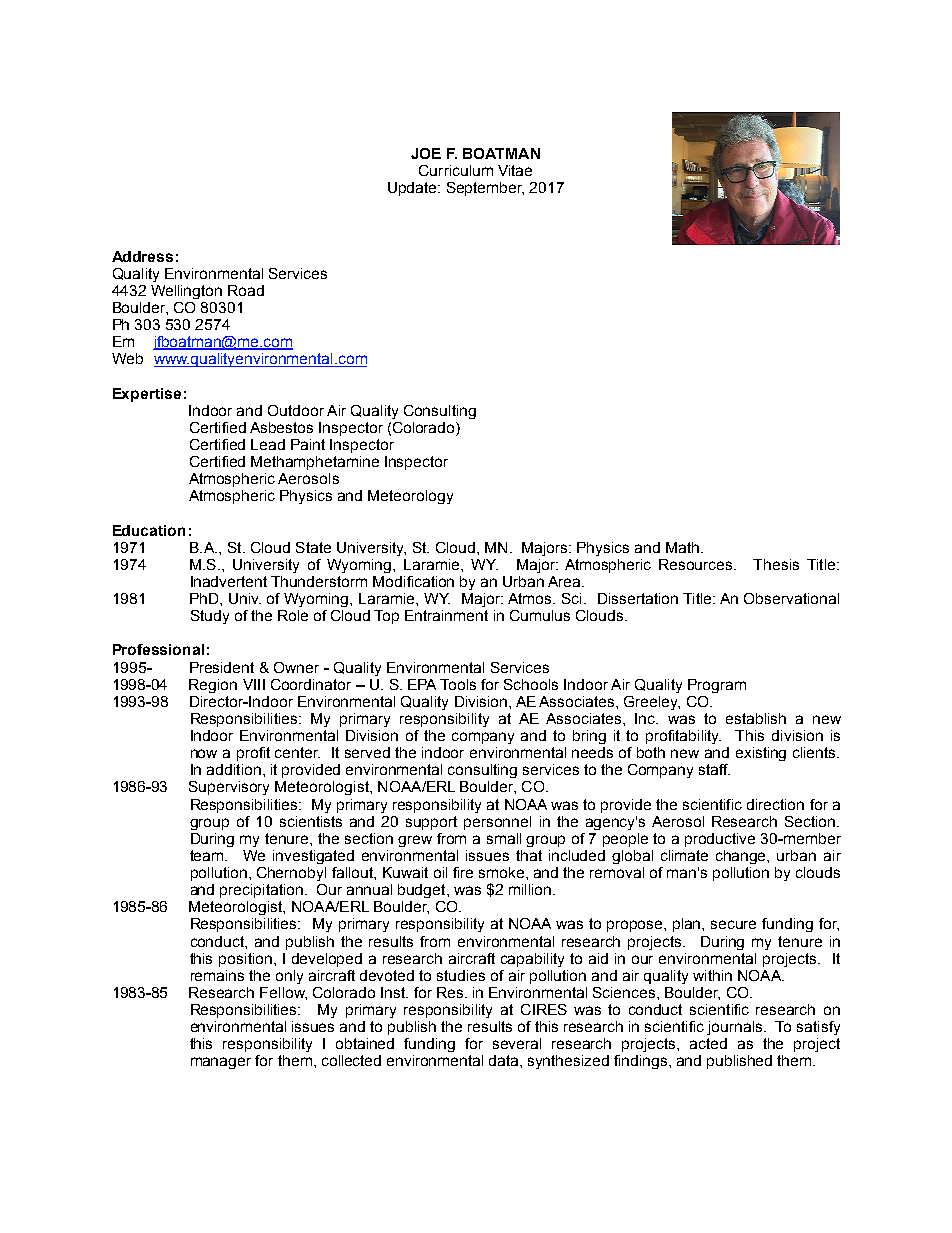 The width and height of the screenshot is (952, 1233). I want to click on several, so click(517, 1043).
